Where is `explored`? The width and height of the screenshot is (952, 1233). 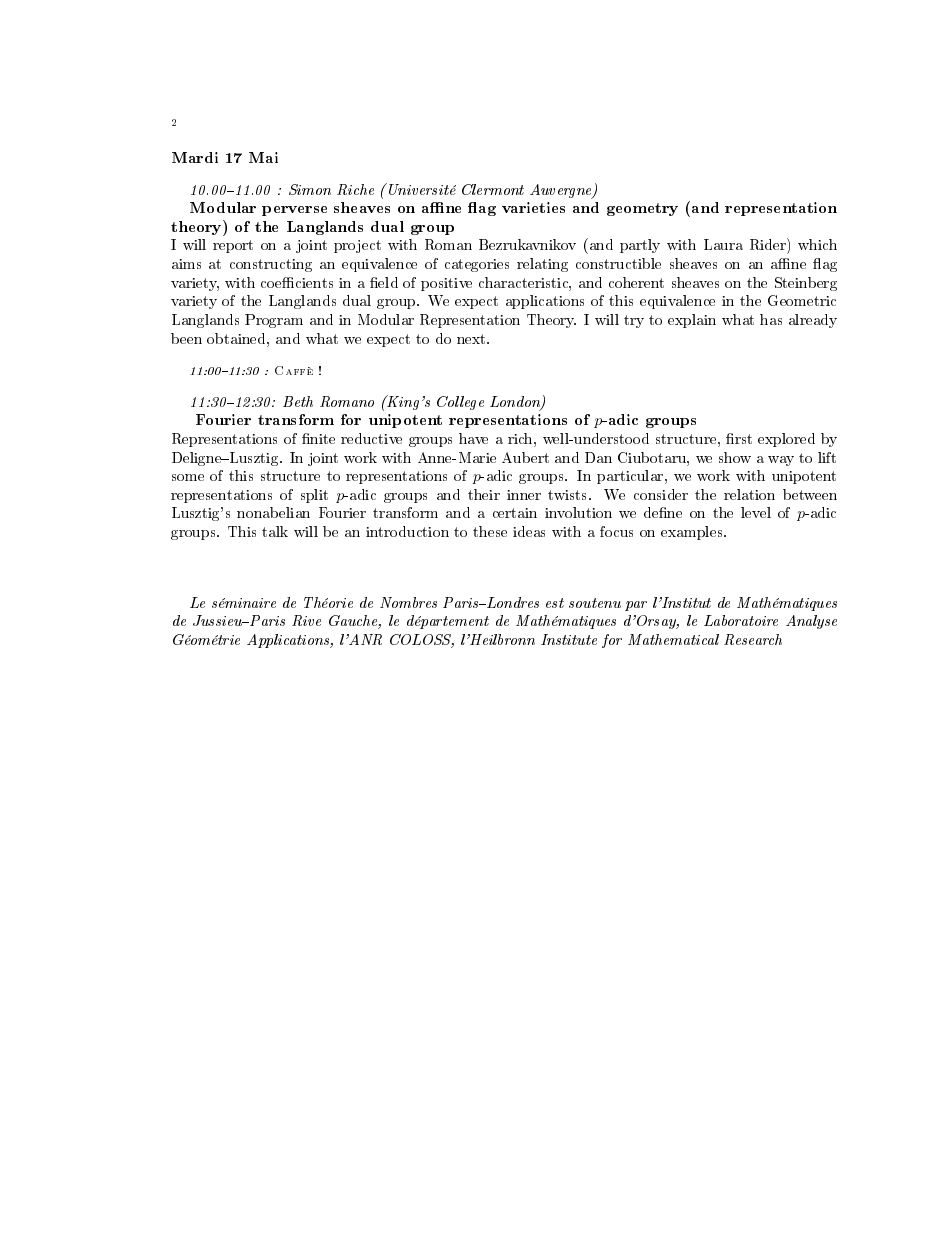 explored is located at coordinates (786, 440).
